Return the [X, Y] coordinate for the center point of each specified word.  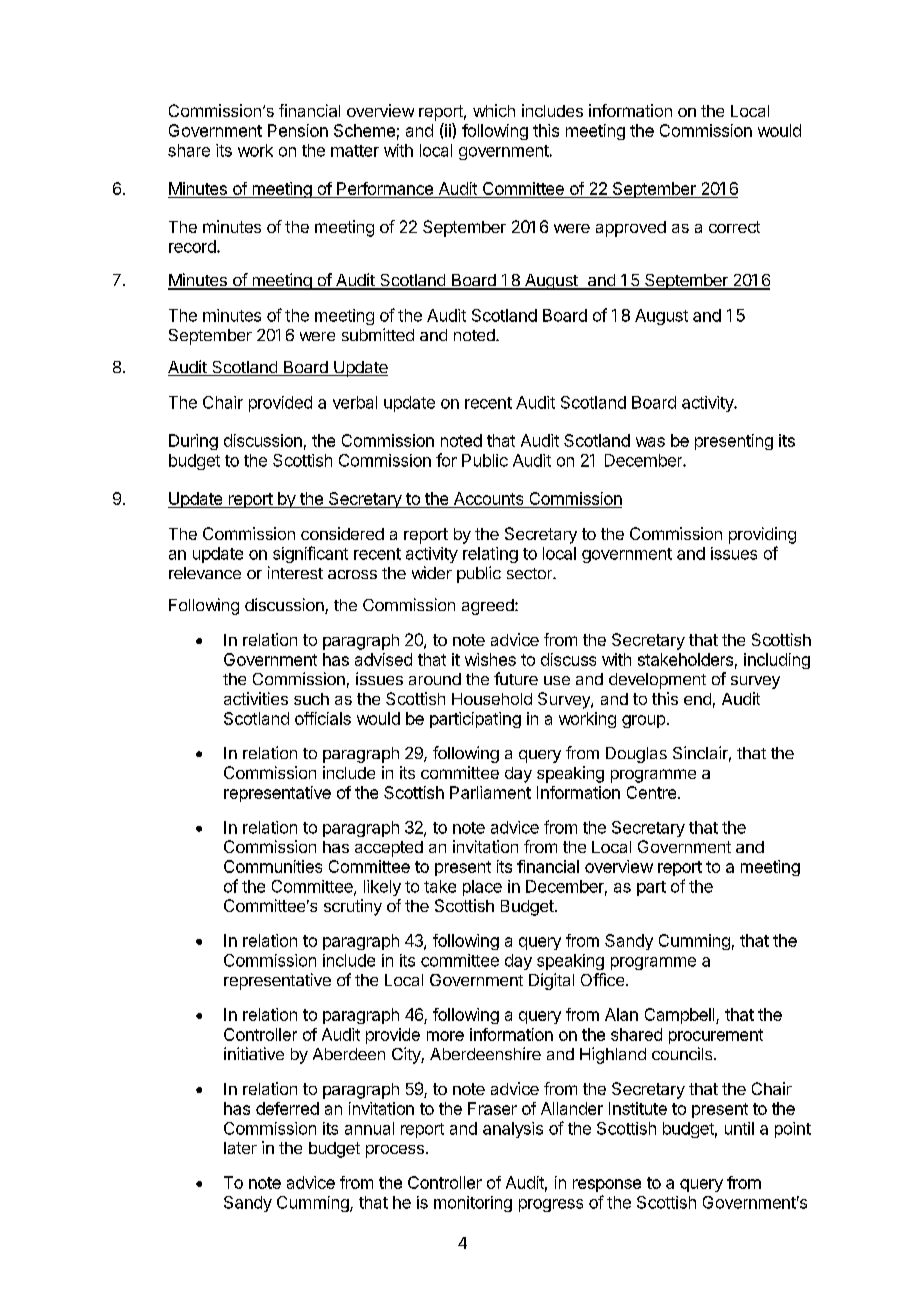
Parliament [490, 792]
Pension [298, 130]
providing [762, 535]
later [240, 1148]
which [494, 110]
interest [295, 572]
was [650, 442]
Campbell [681, 1016]
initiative [254, 1053]
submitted [378, 334]
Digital [551, 981]
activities [256, 698]
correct [734, 227]
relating [490, 555]
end [697, 699]
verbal [355, 402]
